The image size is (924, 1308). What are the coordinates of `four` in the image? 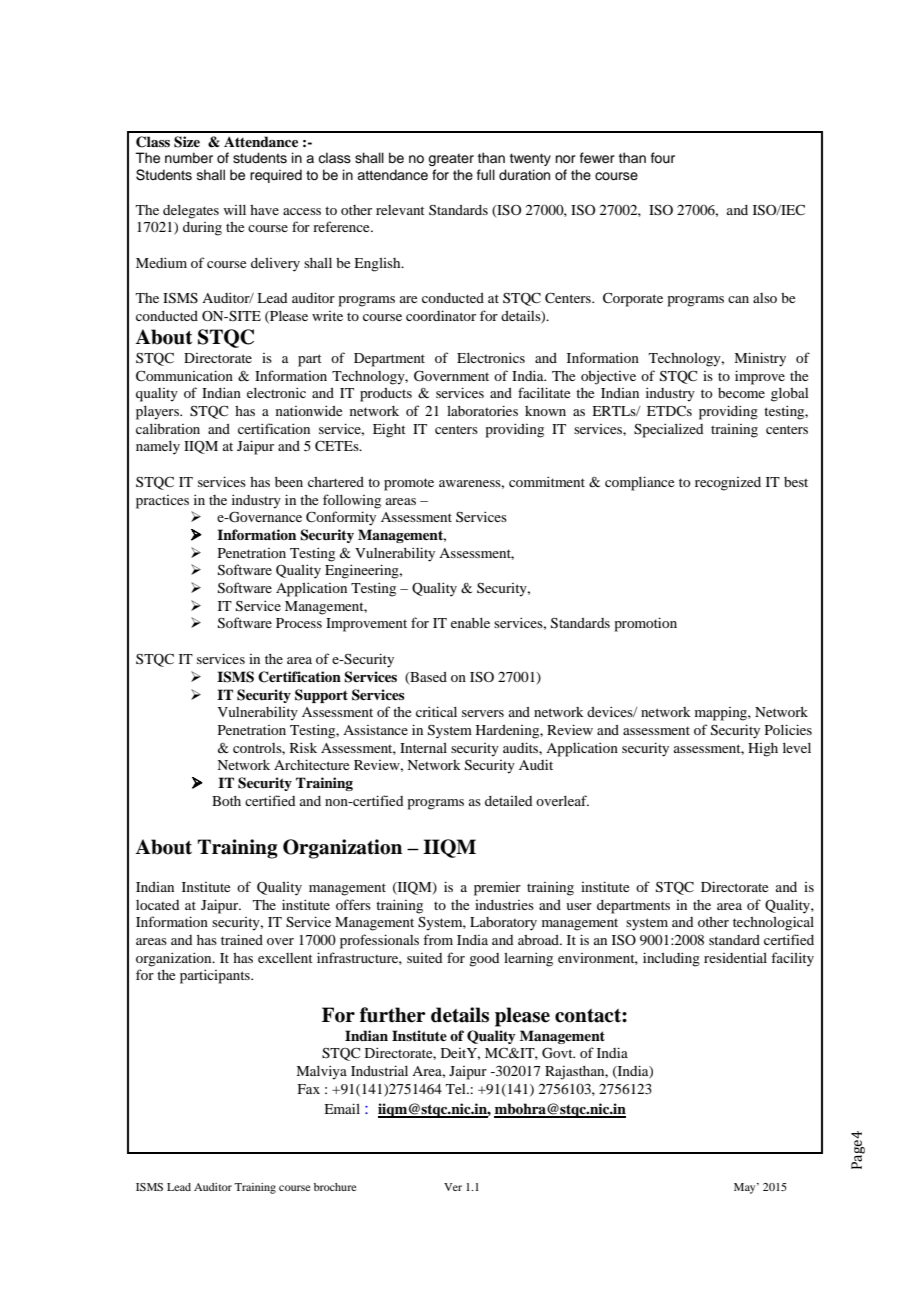 It's located at (663, 158).
